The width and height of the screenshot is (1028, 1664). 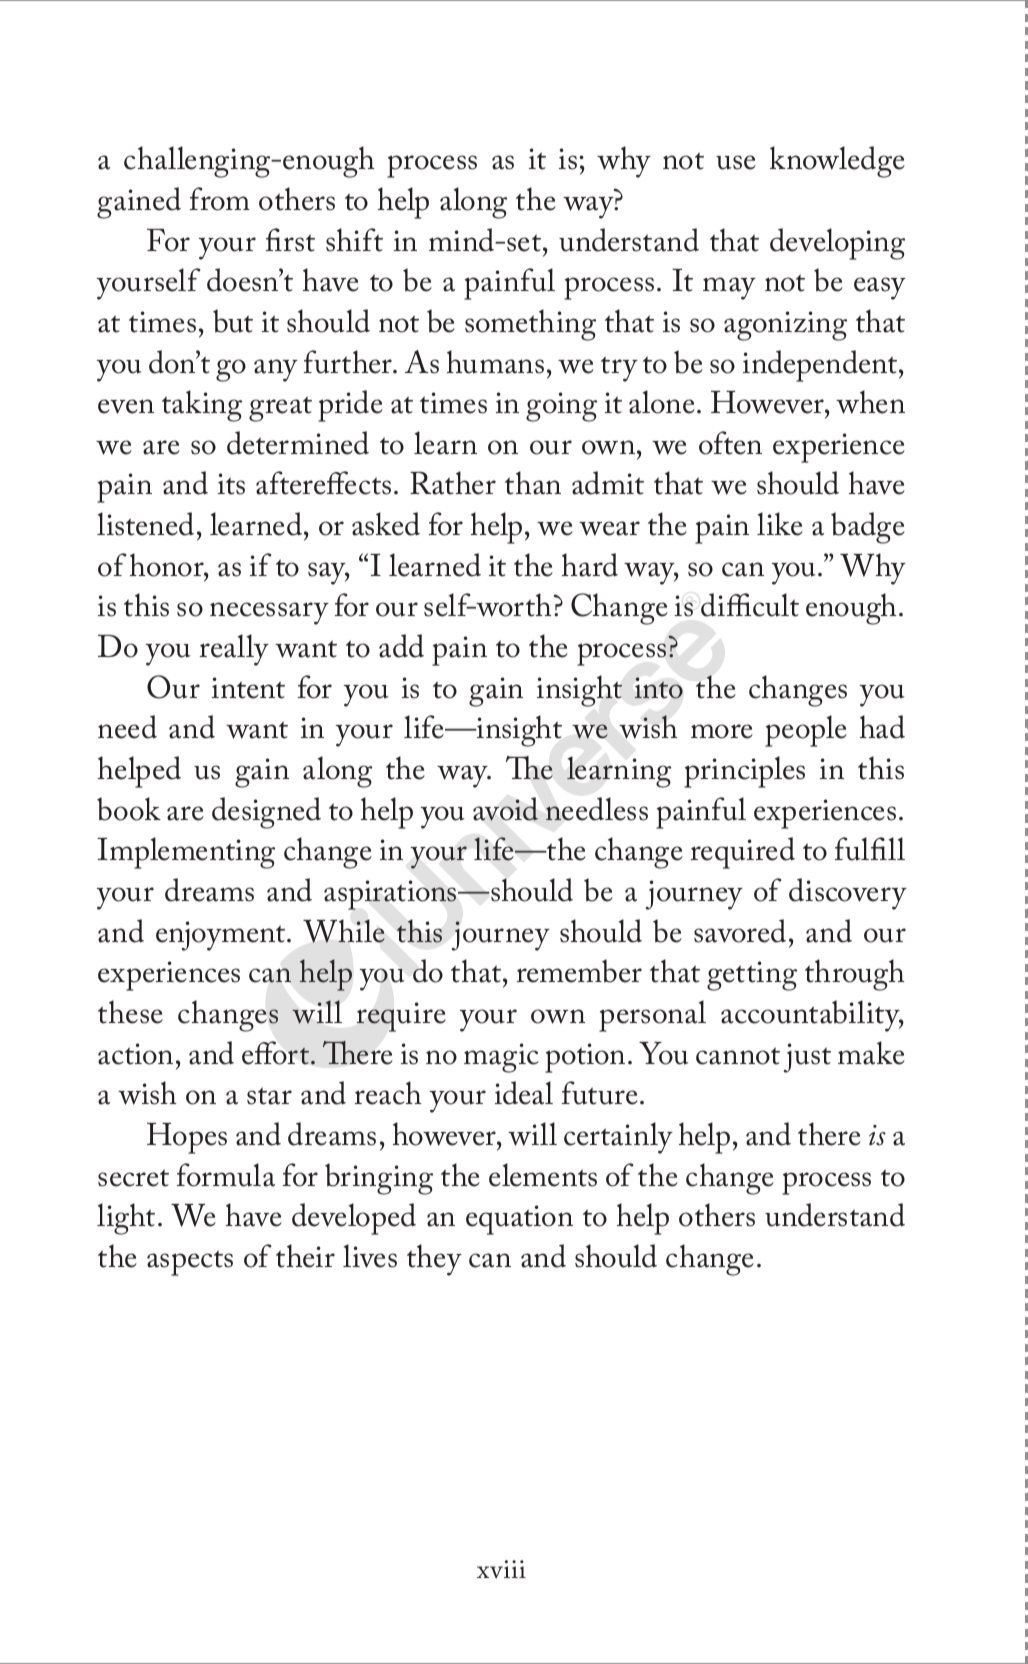 I want to click on developing, so click(x=837, y=244).
